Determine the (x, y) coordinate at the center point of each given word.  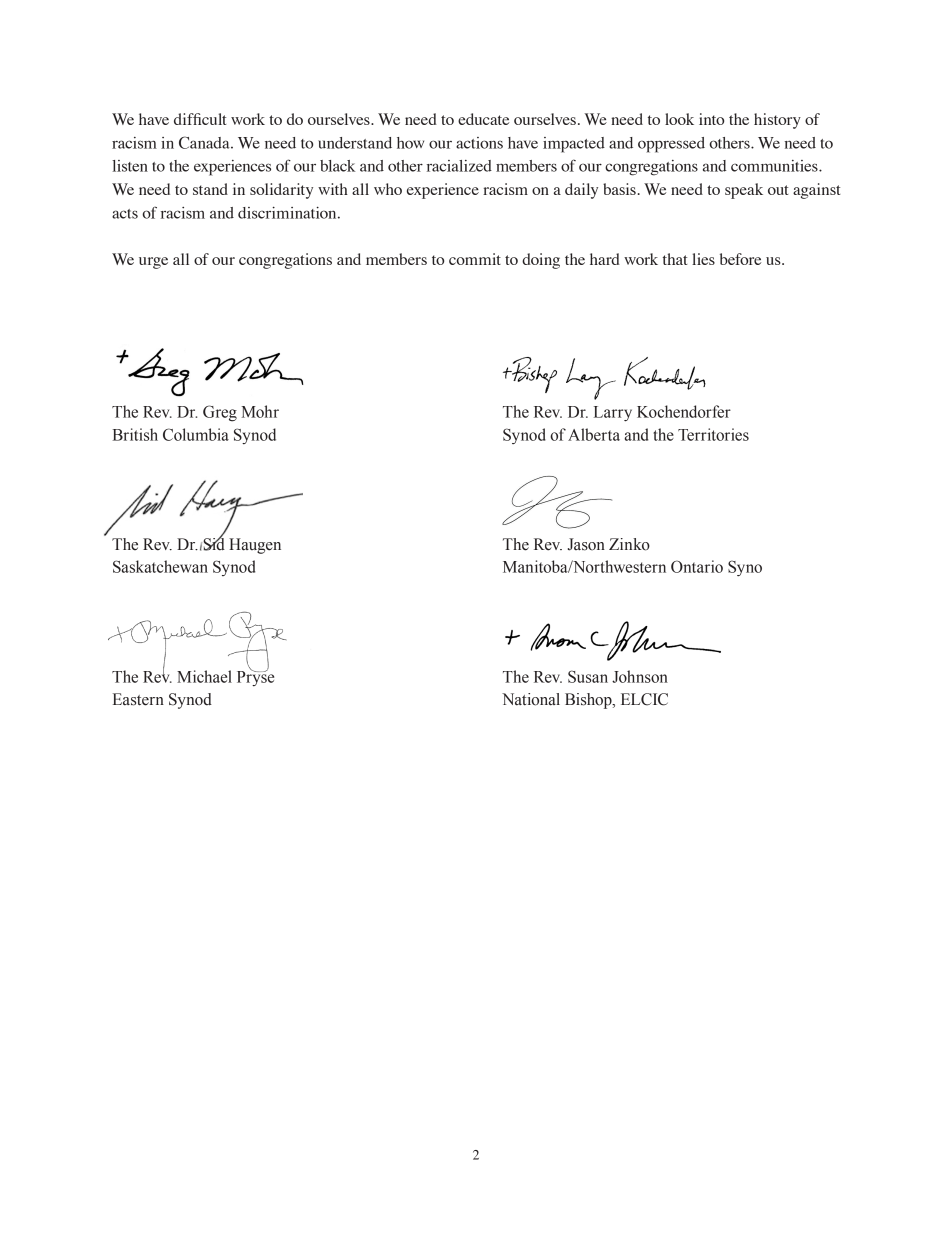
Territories (713, 434)
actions (479, 143)
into (711, 119)
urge (153, 263)
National (531, 699)
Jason (586, 544)
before (740, 259)
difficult (200, 119)
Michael (204, 676)
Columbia (196, 434)
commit (475, 259)
